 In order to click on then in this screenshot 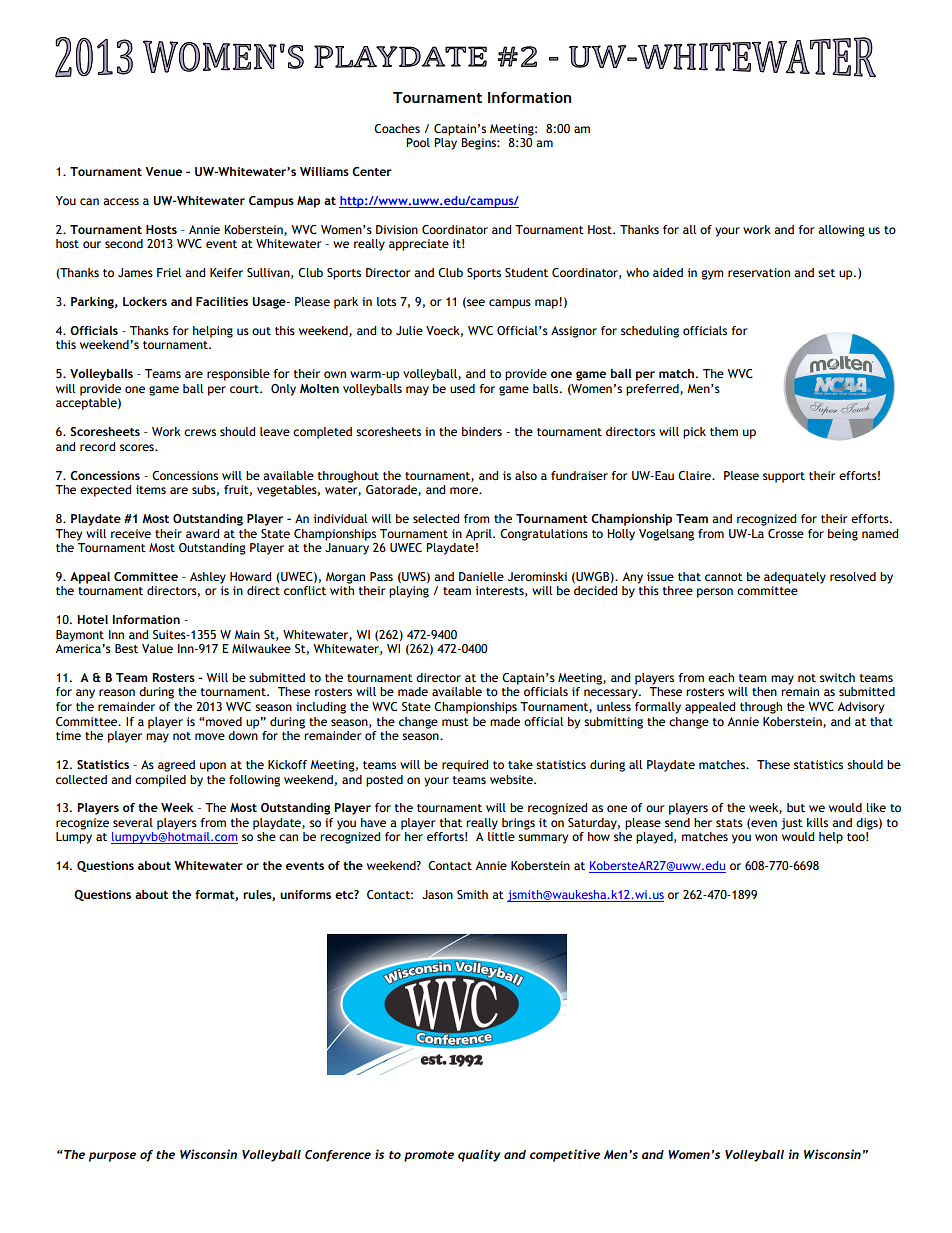, I will do `click(764, 691)`.
